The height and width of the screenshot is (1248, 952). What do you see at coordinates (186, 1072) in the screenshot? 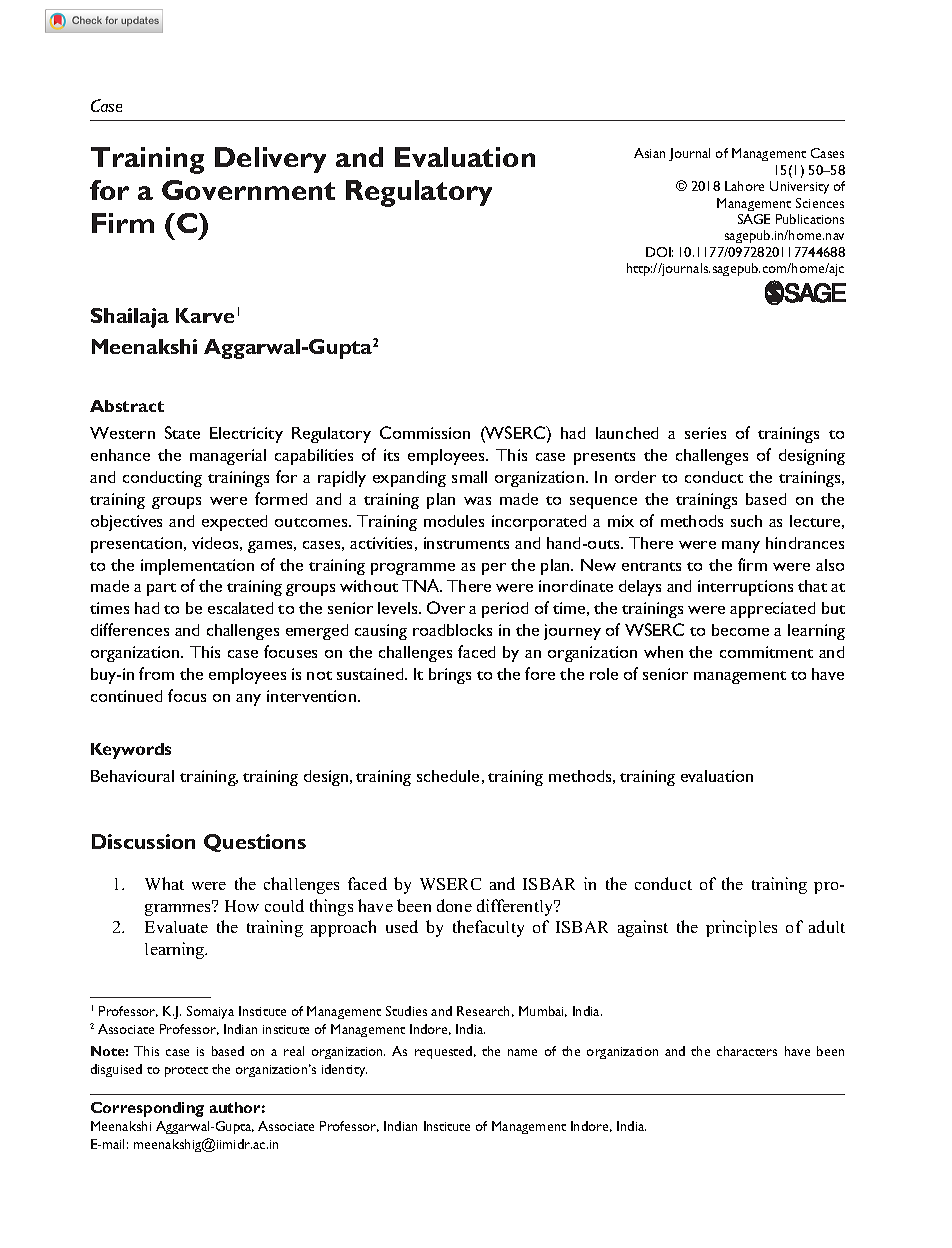
I see `protect` at bounding box center [186, 1072].
